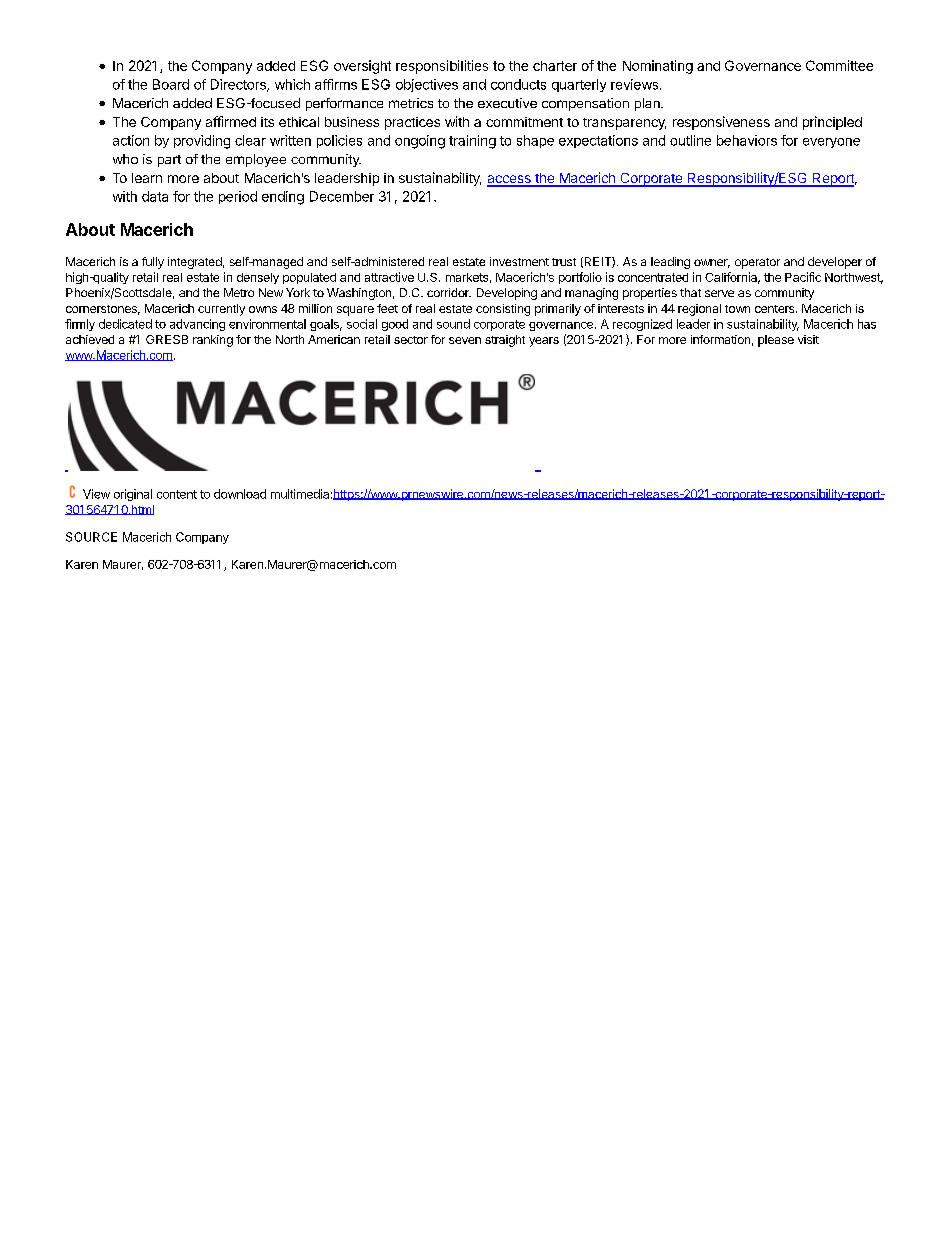 The image size is (952, 1233). Describe the element at coordinates (177, 494) in the image. I see `content` at that location.
